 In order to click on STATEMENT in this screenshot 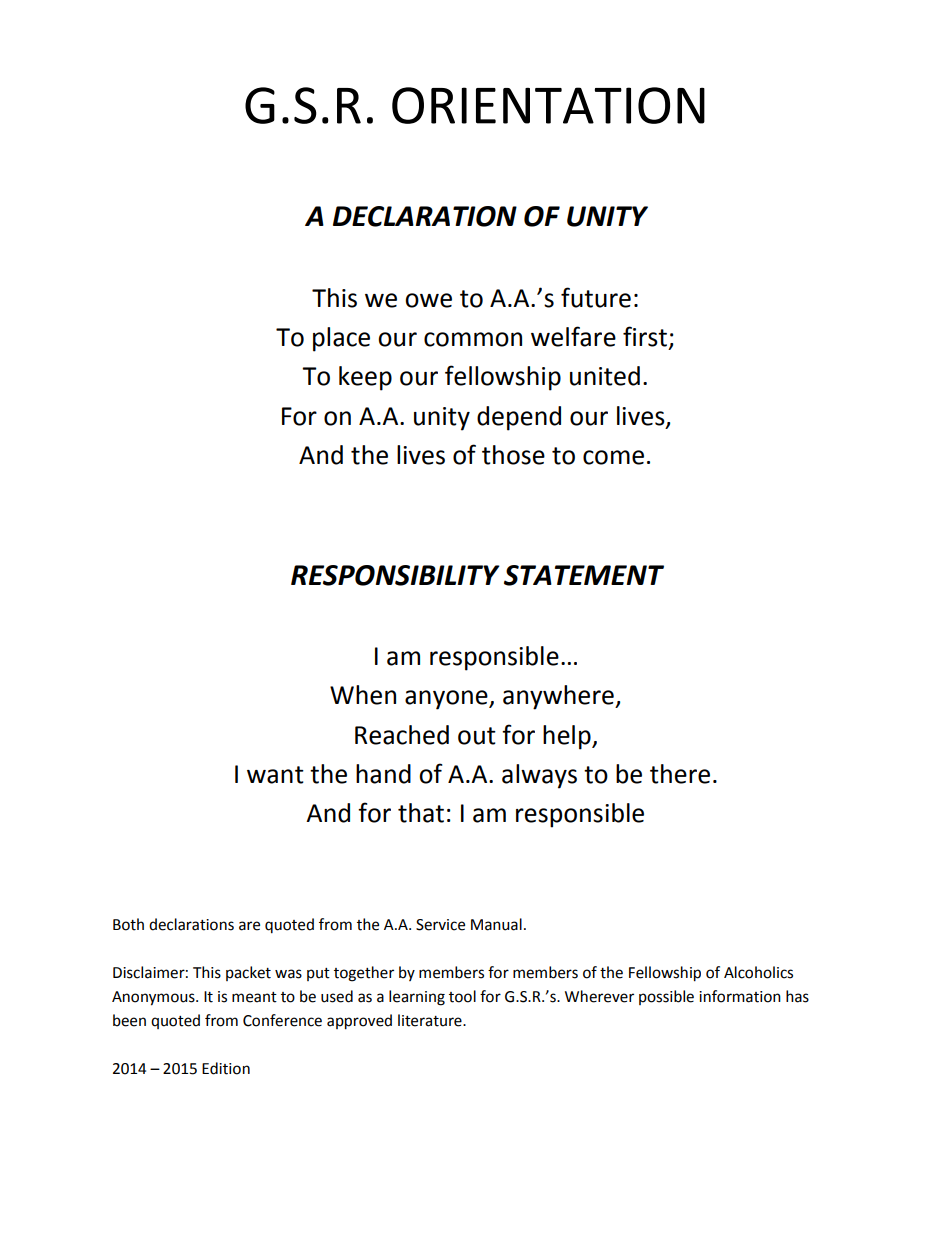, I will do `click(584, 575)`.
